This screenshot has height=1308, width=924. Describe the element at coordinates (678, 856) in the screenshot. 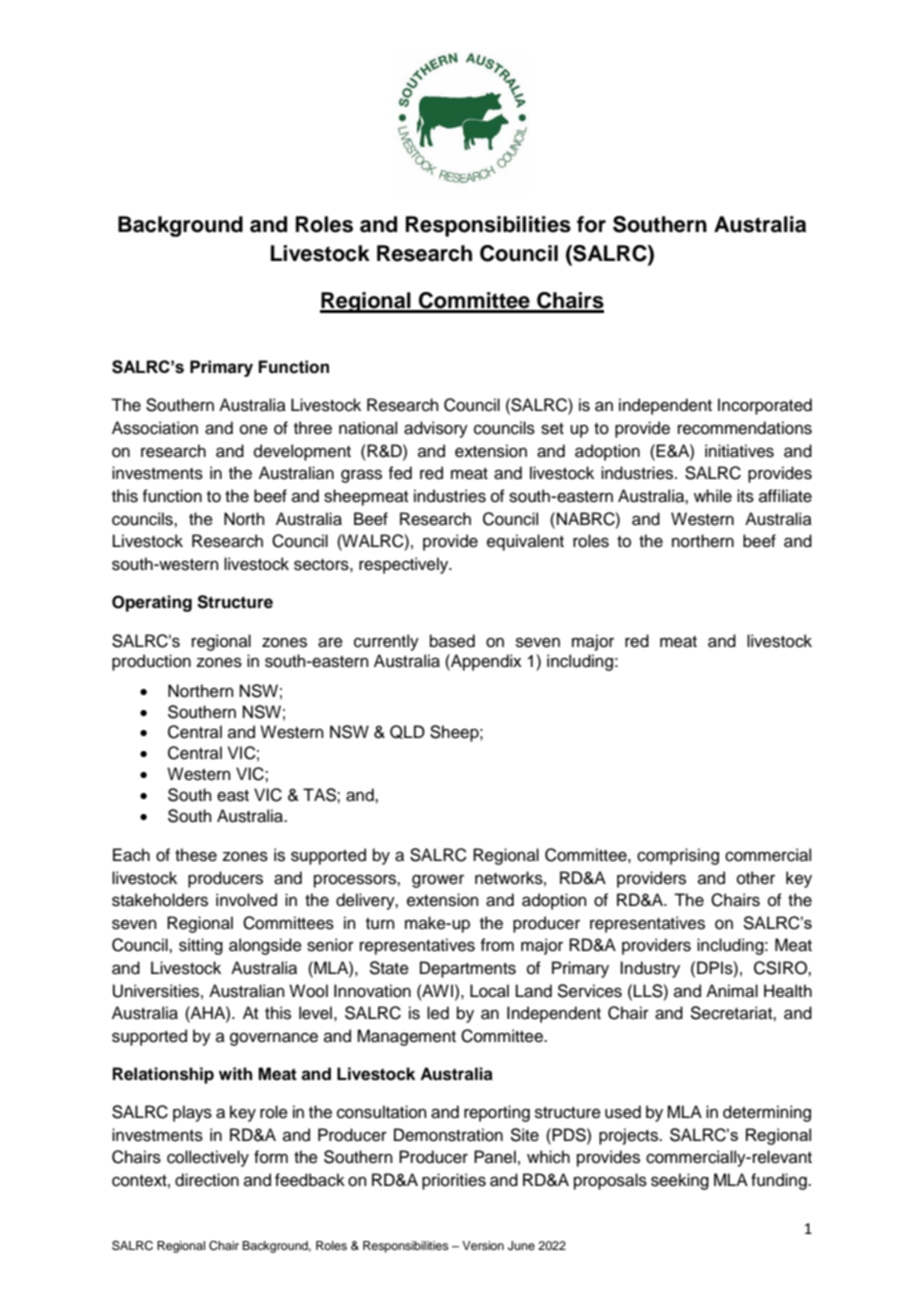

I see `comprising` at that location.
